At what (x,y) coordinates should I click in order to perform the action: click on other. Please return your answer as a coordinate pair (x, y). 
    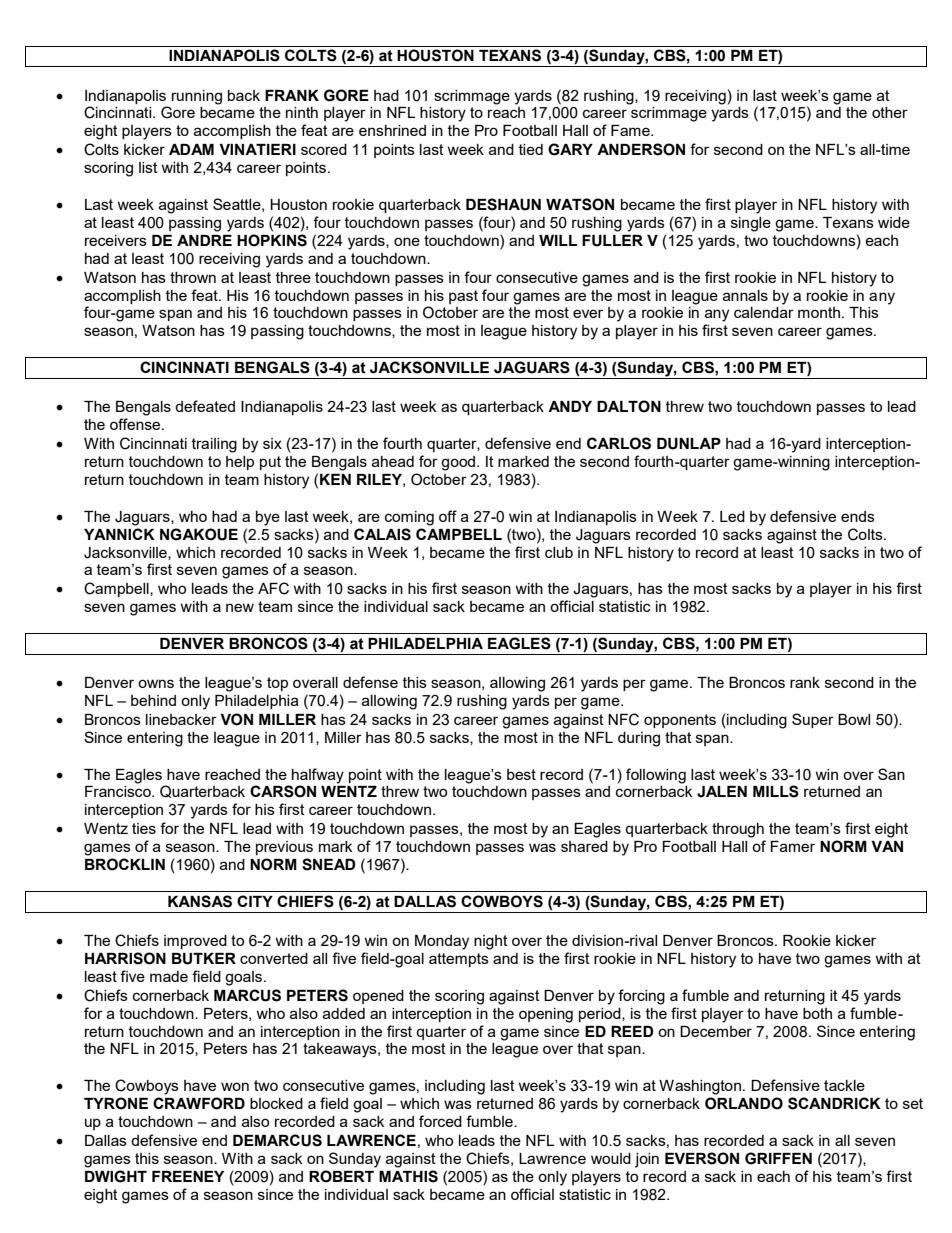
    Looking at the image, I should click on (890, 112).
